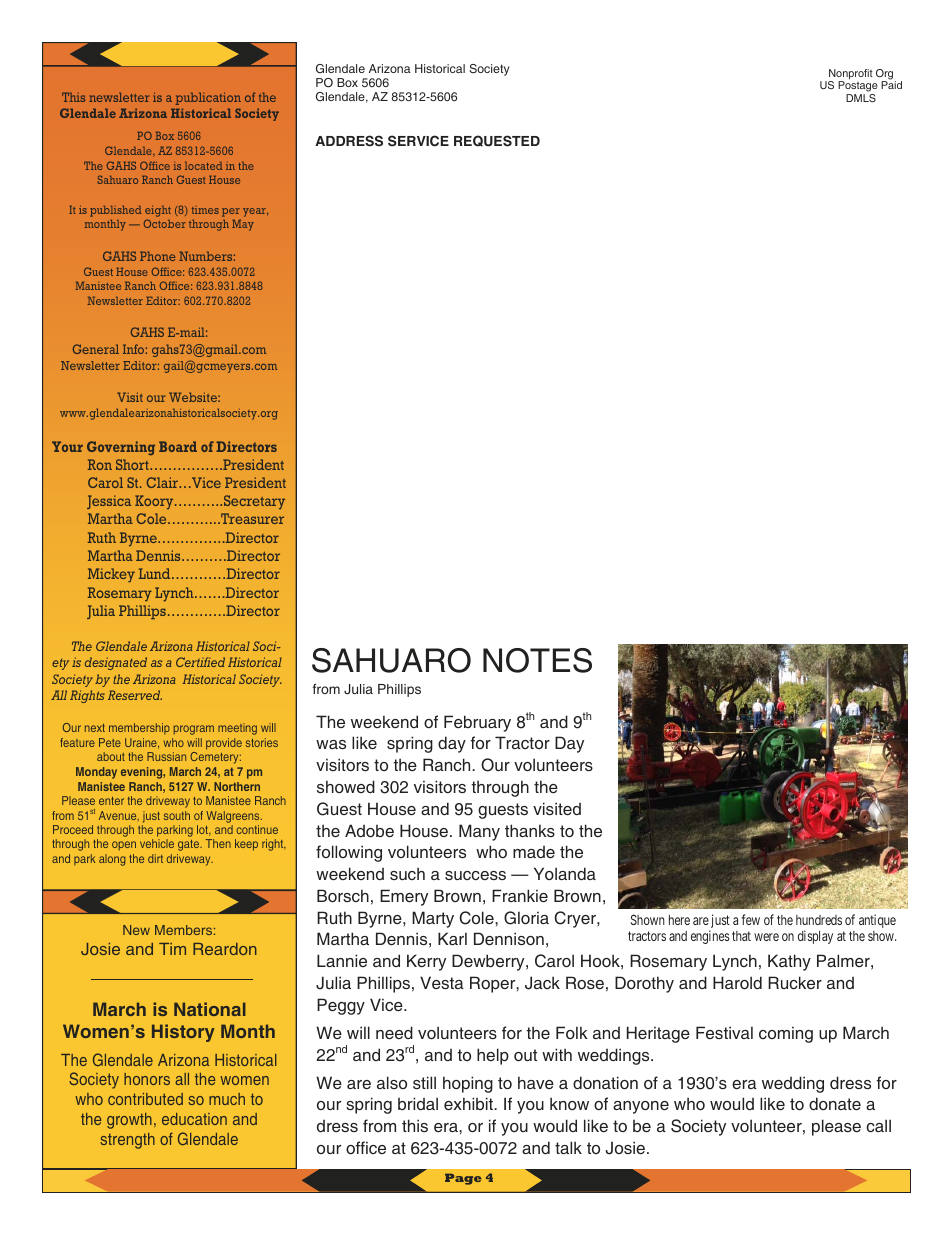 The width and height of the page is (952, 1233). What do you see at coordinates (127, 1141) in the page?
I see `strength` at bounding box center [127, 1141].
